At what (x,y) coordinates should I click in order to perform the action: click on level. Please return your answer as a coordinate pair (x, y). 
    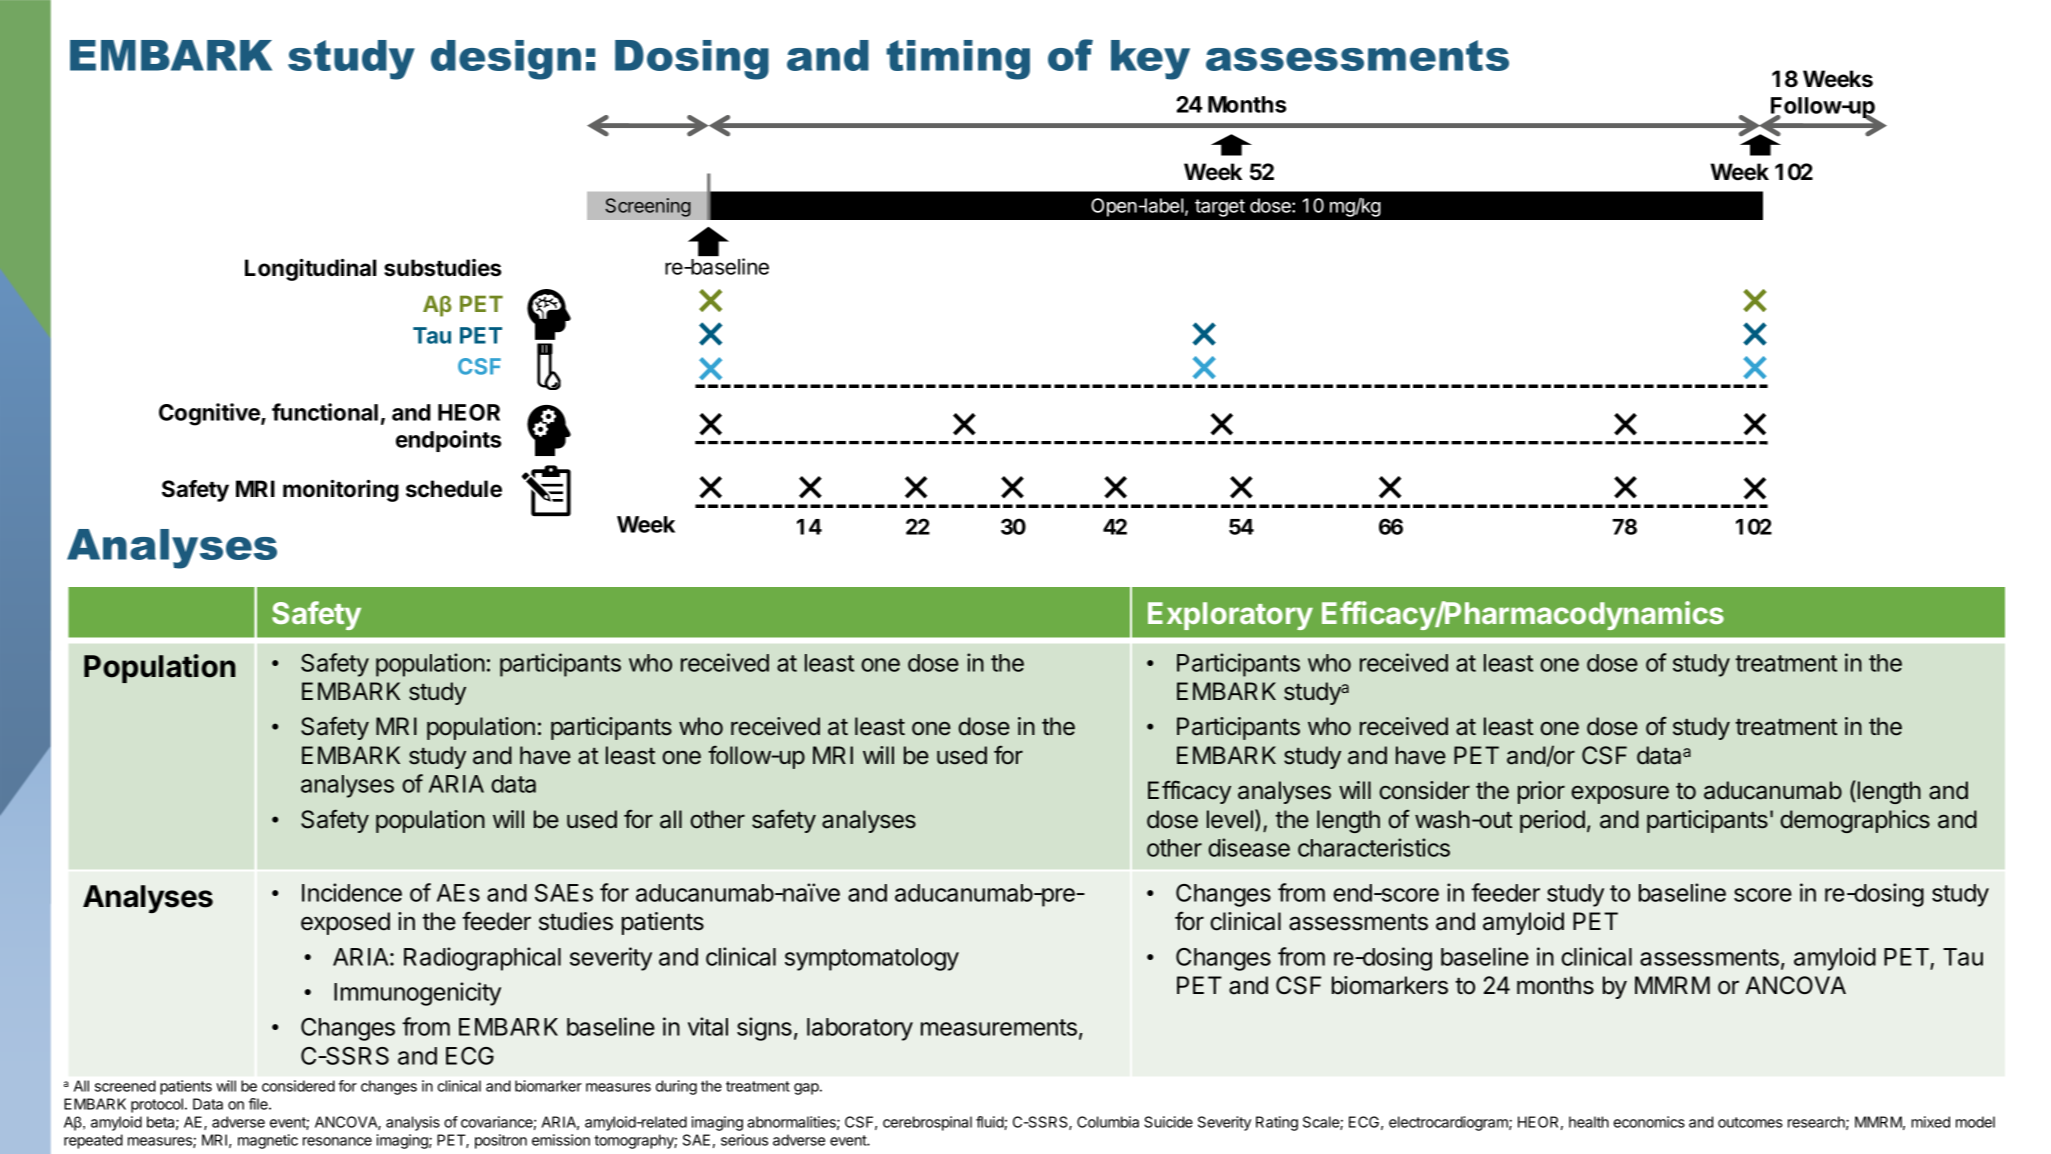
    Looking at the image, I should click on (1230, 819).
